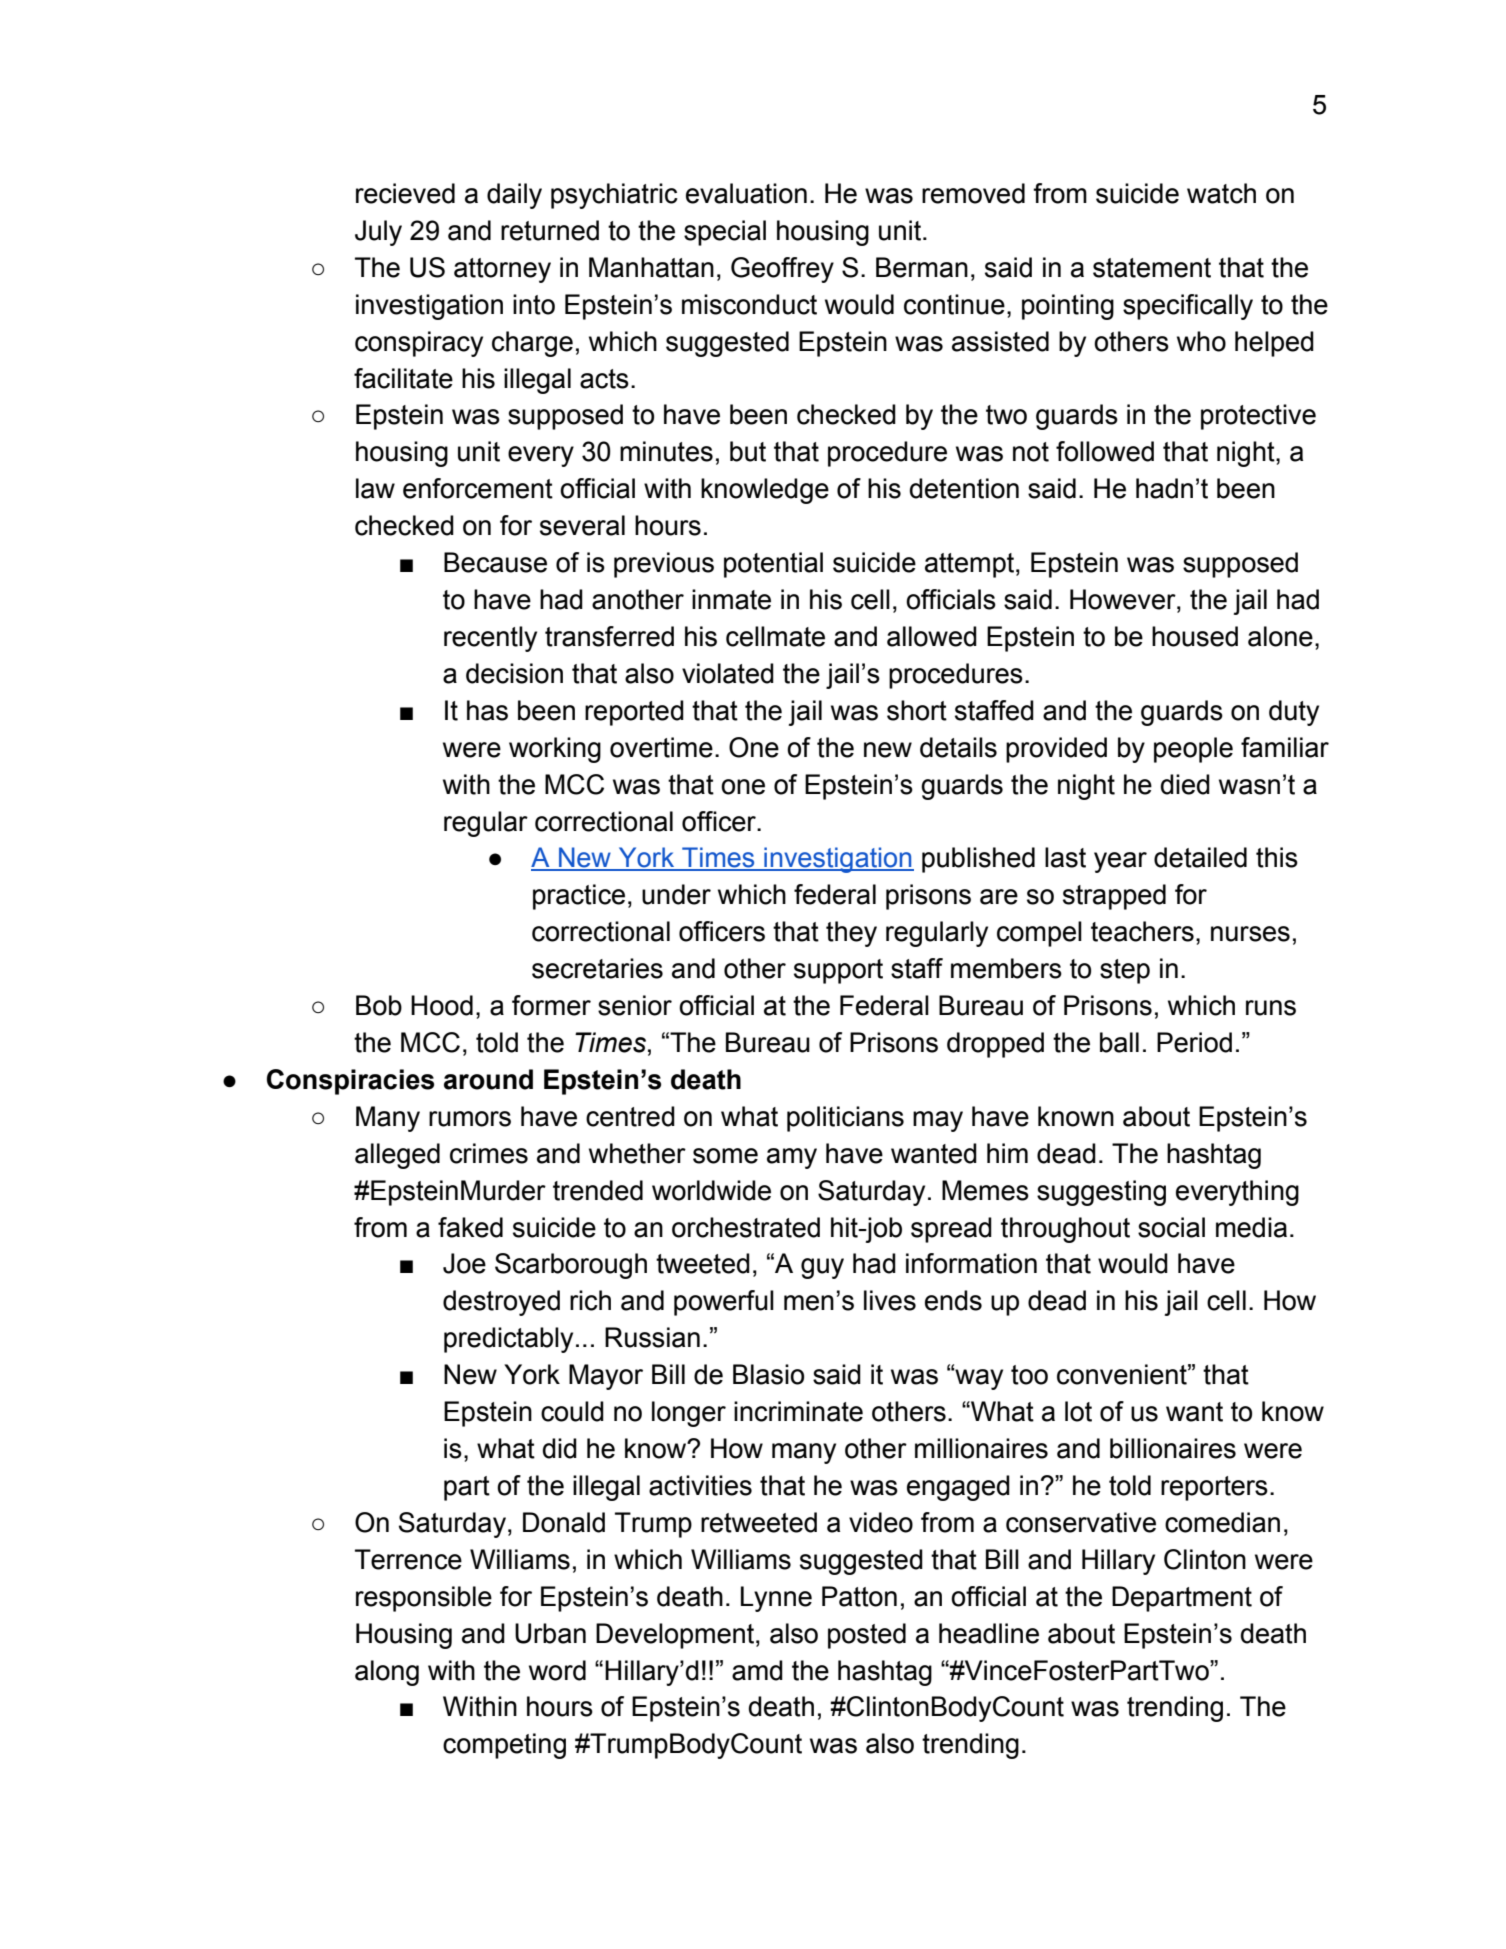 Image resolution: width=1506 pixels, height=1949 pixels. I want to click on faked, so click(470, 1227).
